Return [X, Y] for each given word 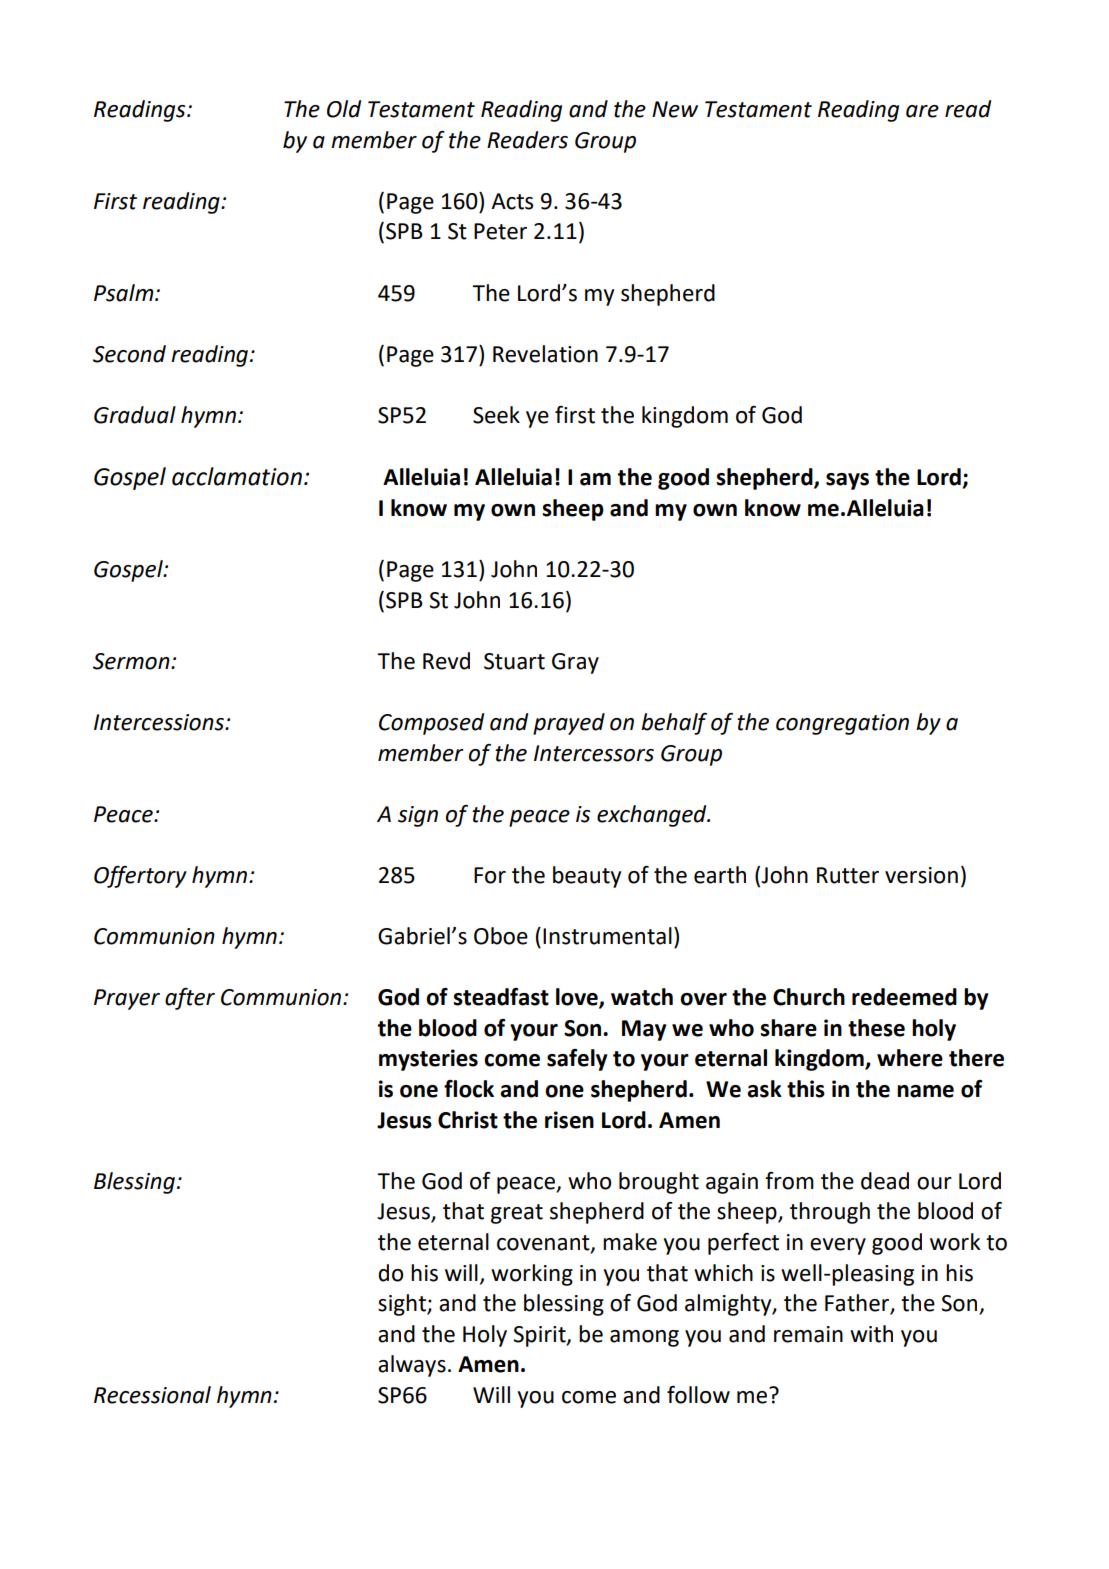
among [644, 1338]
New [675, 109]
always [412, 1366]
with [871, 1334]
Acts [512, 201]
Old [344, 109]
